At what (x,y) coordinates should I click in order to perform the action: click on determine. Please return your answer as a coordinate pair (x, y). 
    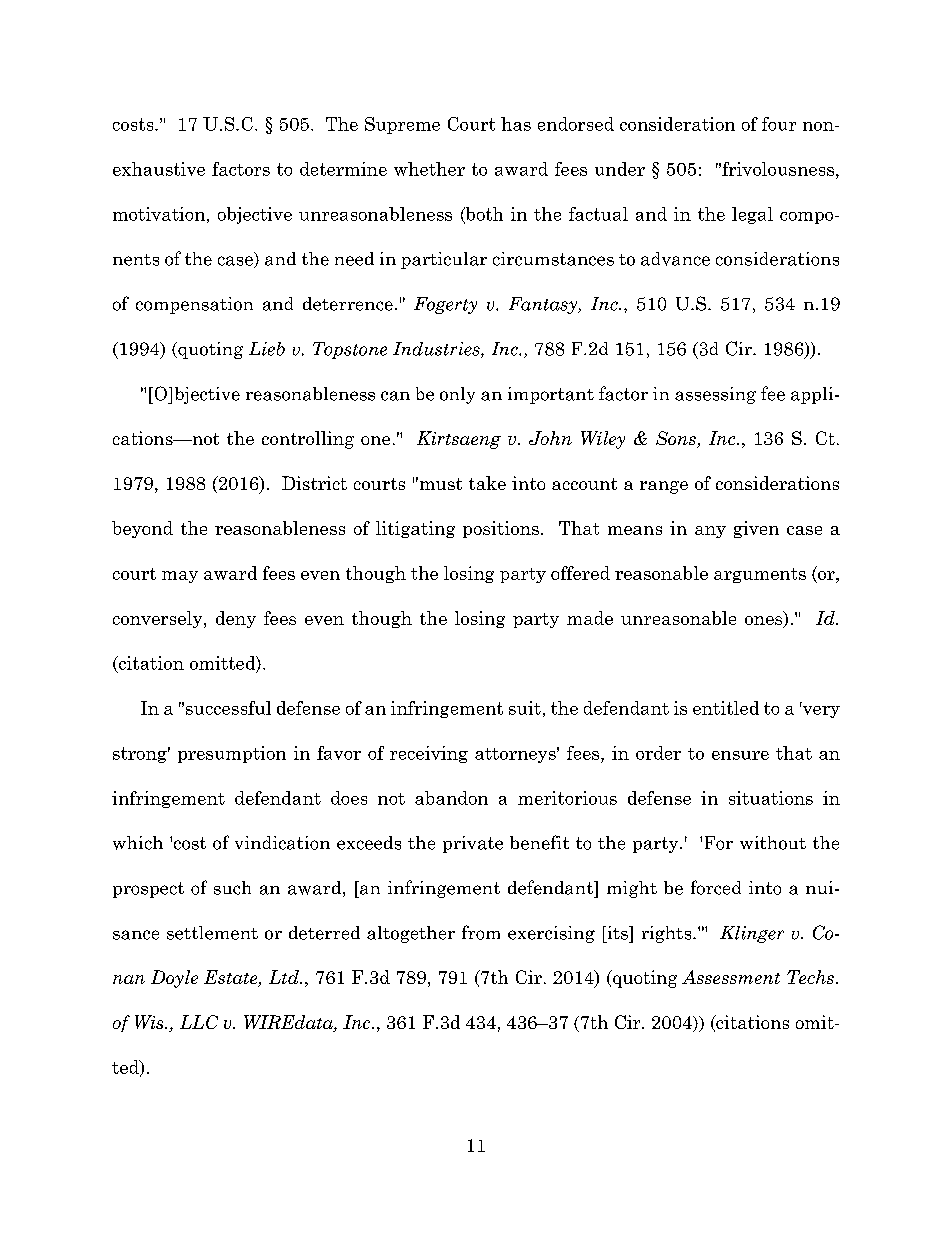
    Looking at the image, I should click on (343, 169).
